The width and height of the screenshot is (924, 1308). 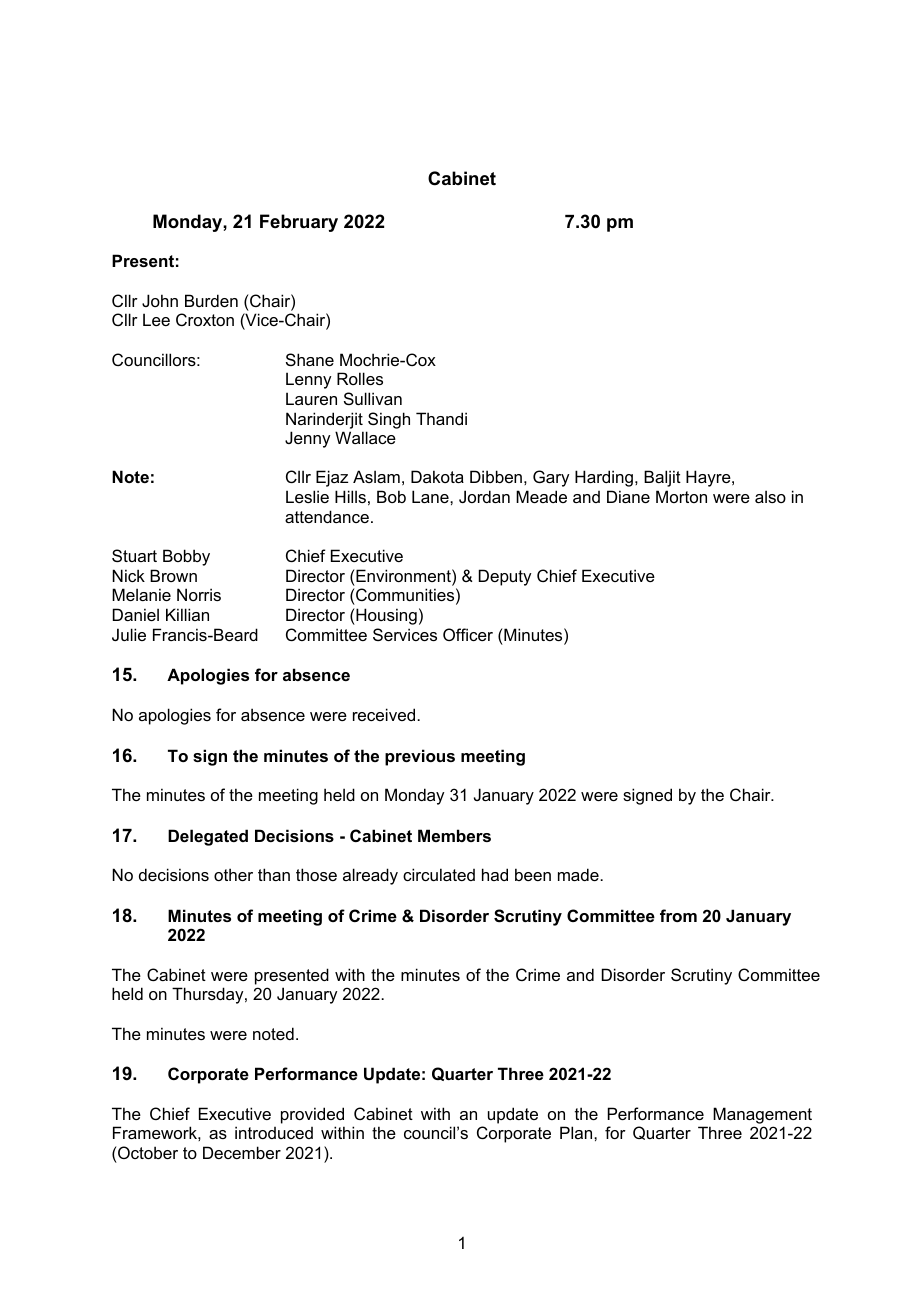 I want to click on from, so click(x=678, y=915).
